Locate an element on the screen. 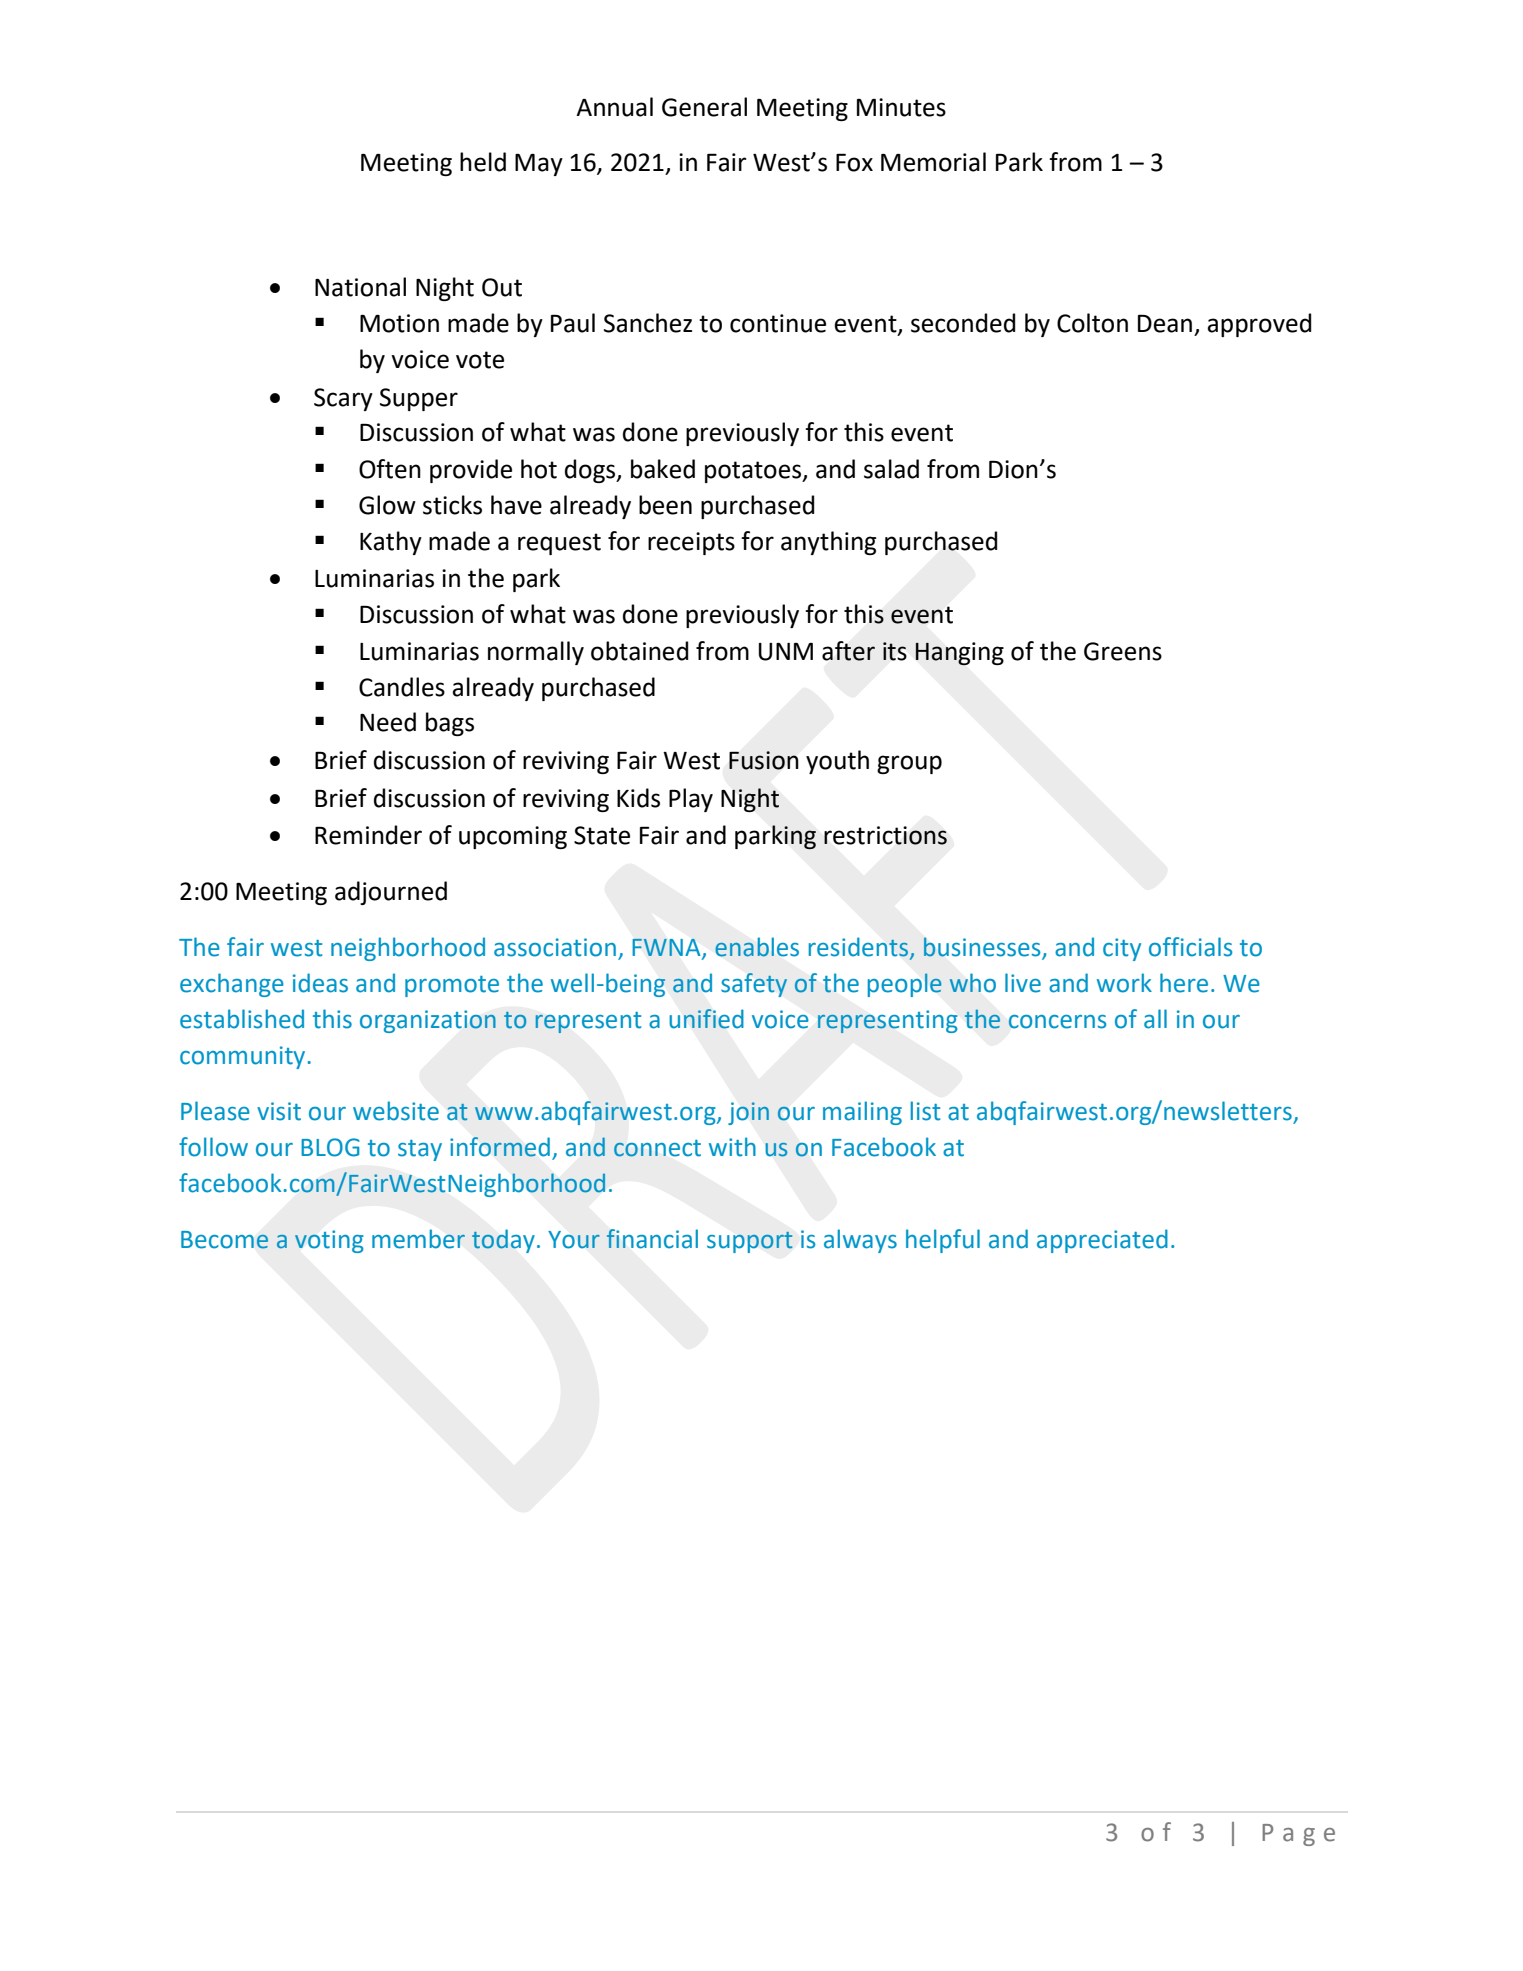 The width and height of the screenshot is (1523, 1971). obtained is located at coordinates (639, 651).
